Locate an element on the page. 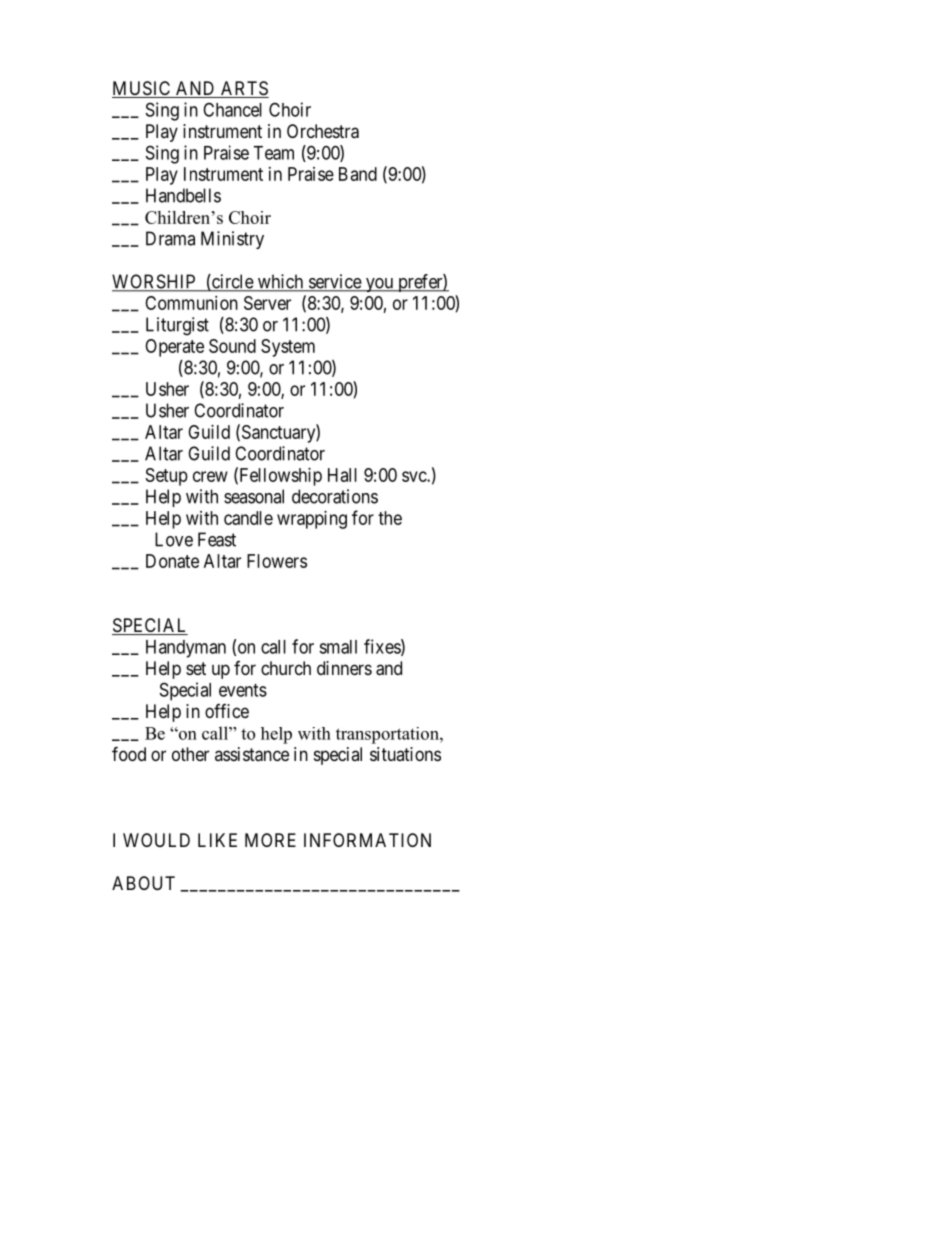  svc is located at coordinates (415, 476).
